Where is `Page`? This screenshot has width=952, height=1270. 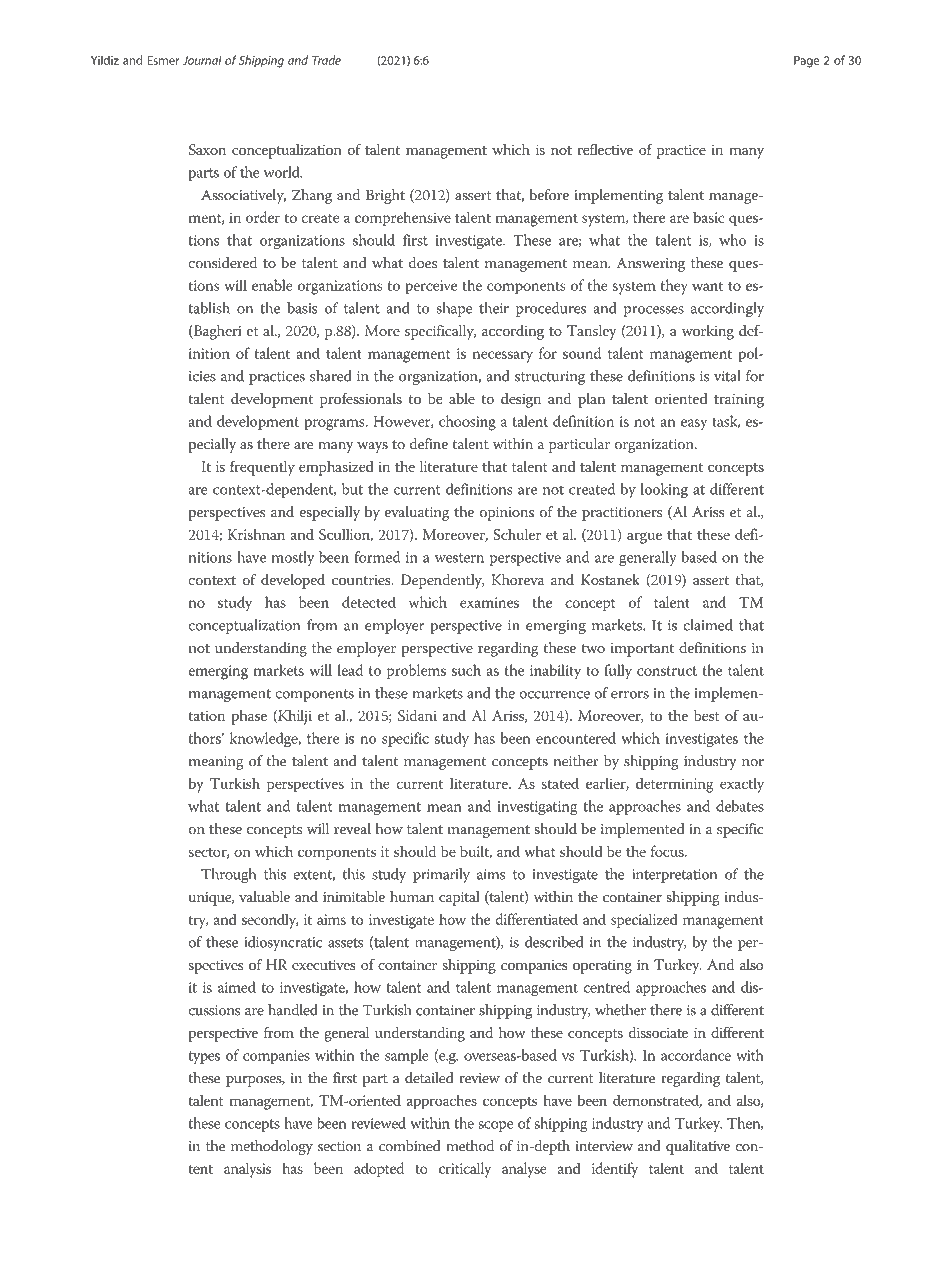 Page is located at coordinates (806, 62).
